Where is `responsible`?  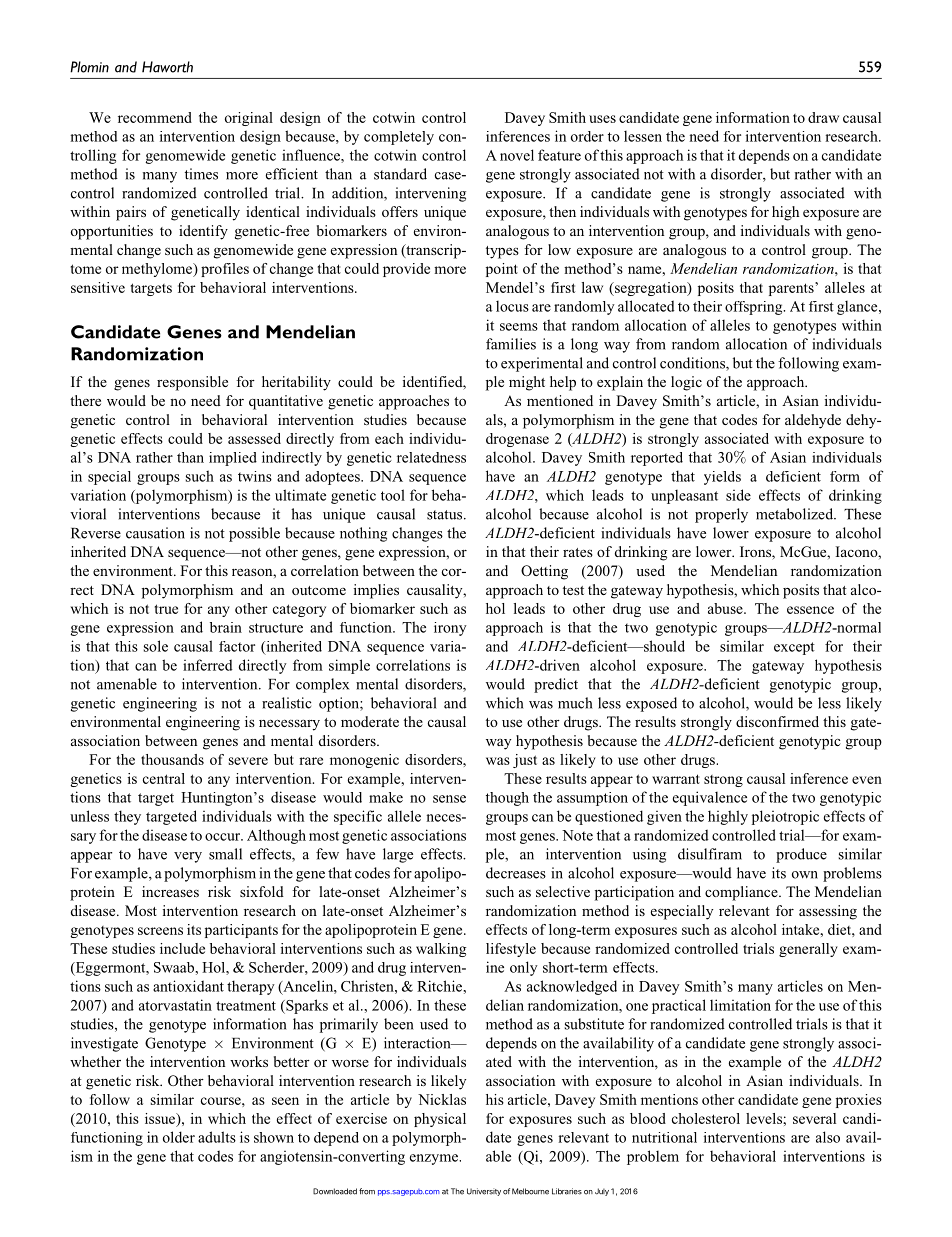
responsible is located at coordinates (192, 383).
